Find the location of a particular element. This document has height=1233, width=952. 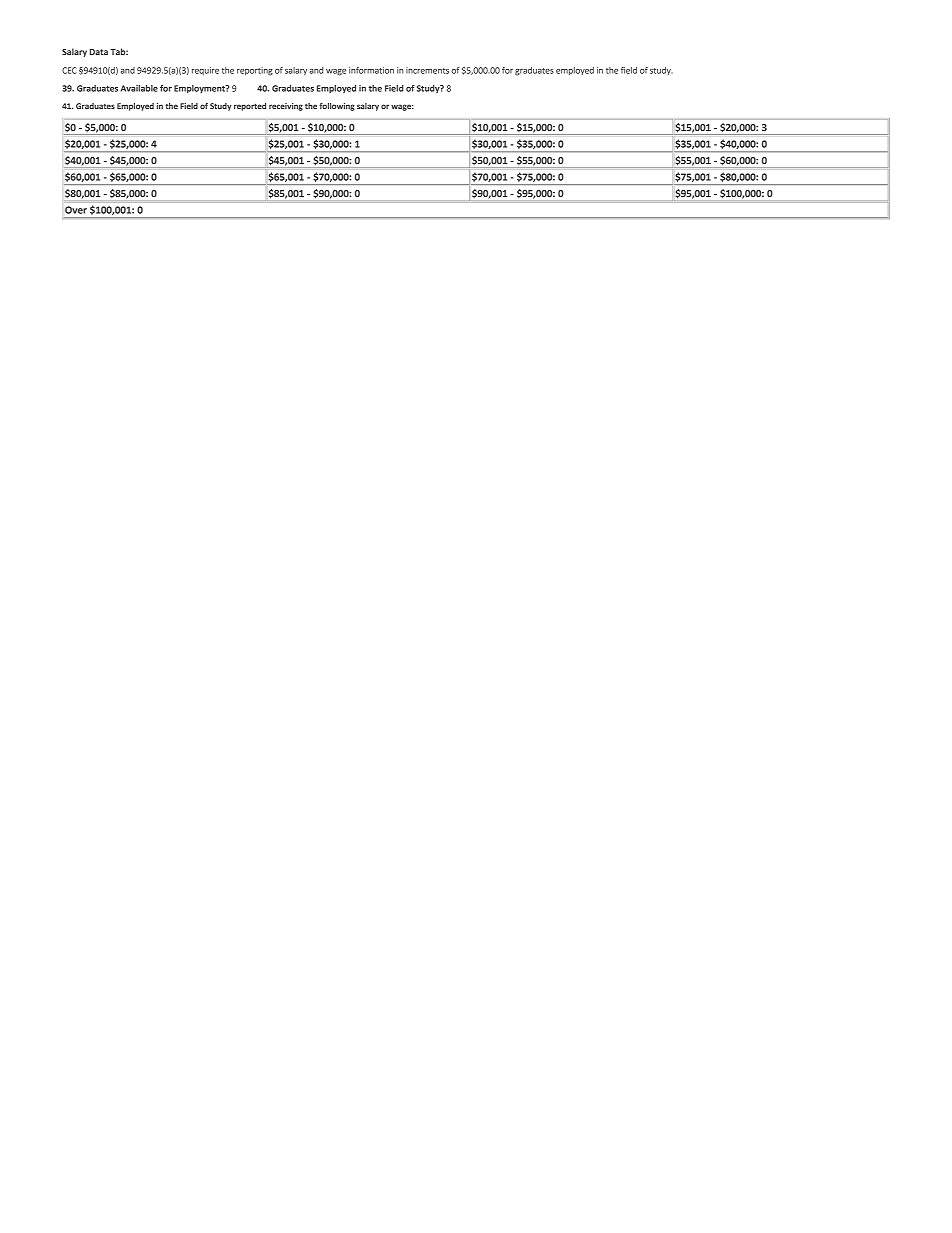

reported is located at coordinates (250, 107).
